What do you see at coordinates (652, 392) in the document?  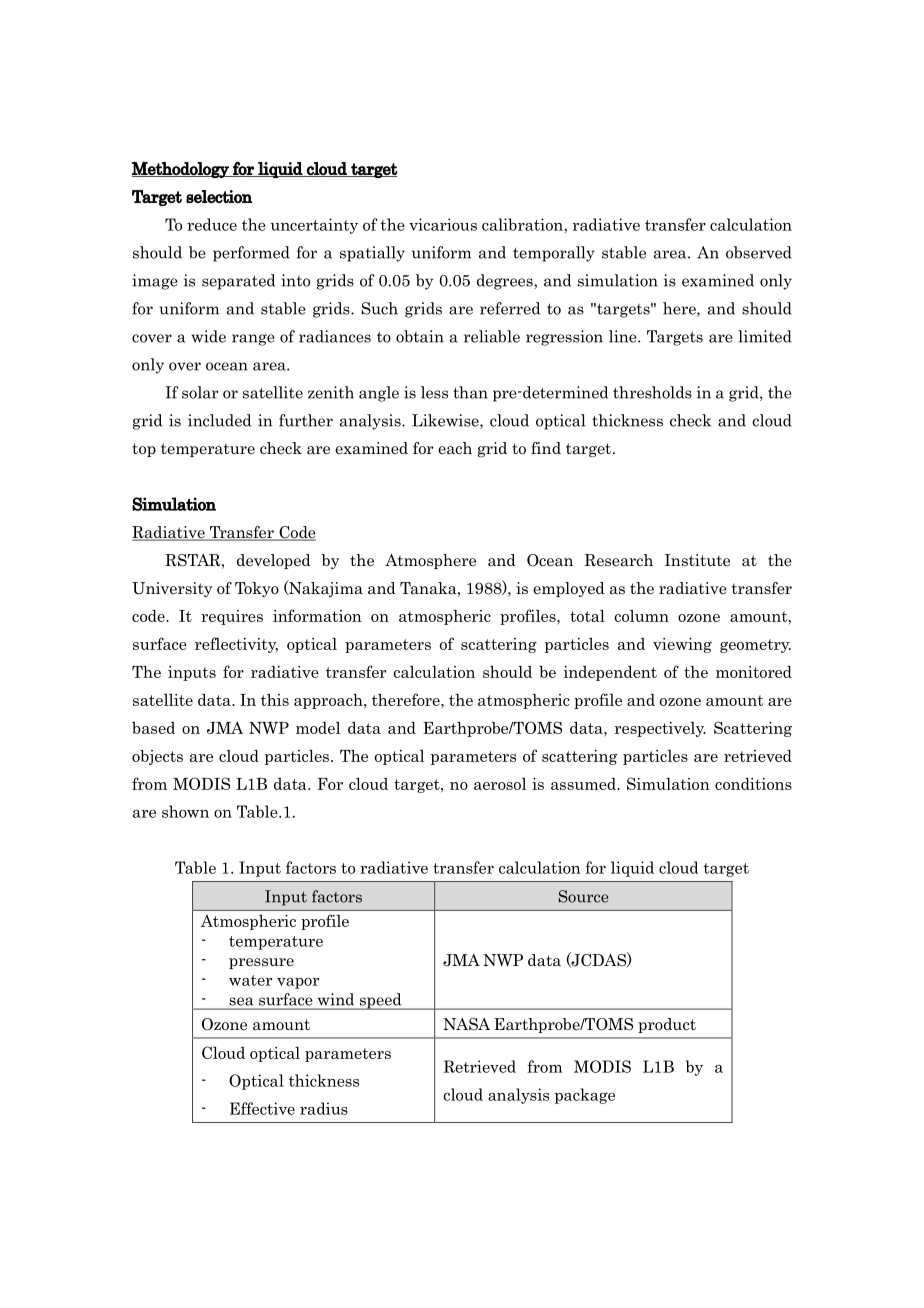 I see `thresholds` at bounding box center [652, 392].
